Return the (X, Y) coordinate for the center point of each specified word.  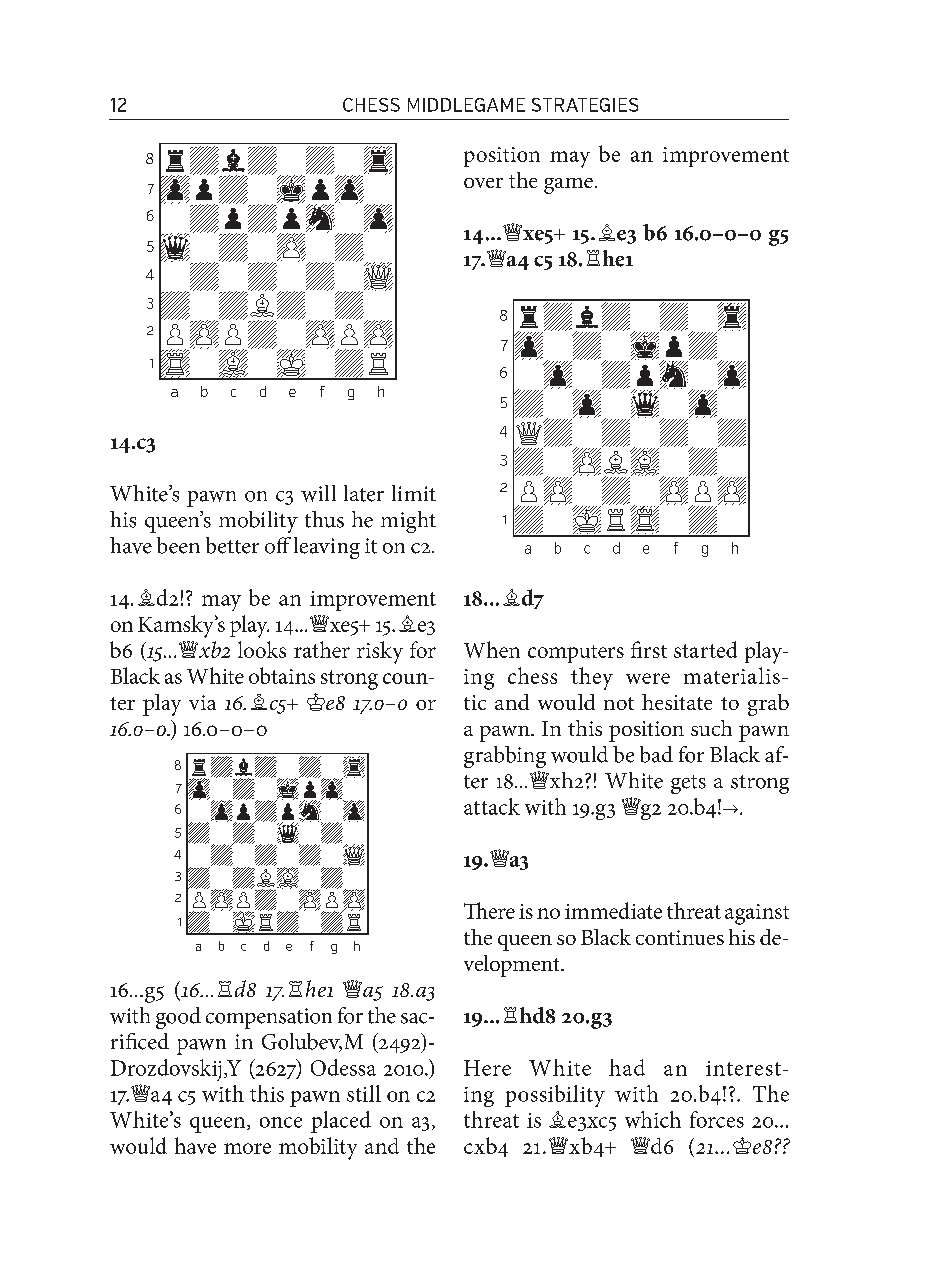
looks (262, 649)
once (281, 1122)
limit (414, 493)
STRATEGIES (585, 105)
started (705, 649)
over (483, 183)
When (492, 649)
